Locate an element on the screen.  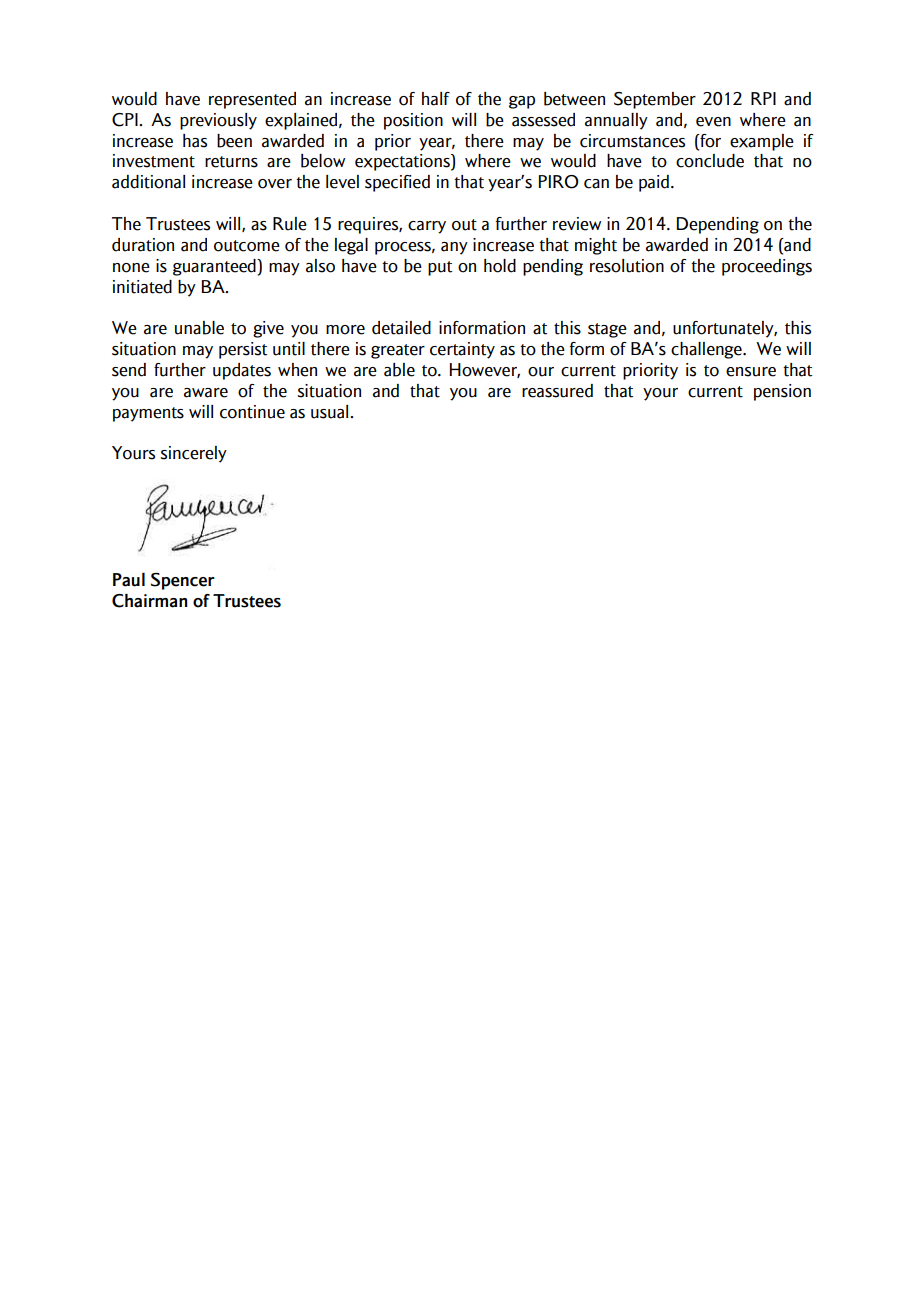
challenge is located at coordinates (707, 350).
